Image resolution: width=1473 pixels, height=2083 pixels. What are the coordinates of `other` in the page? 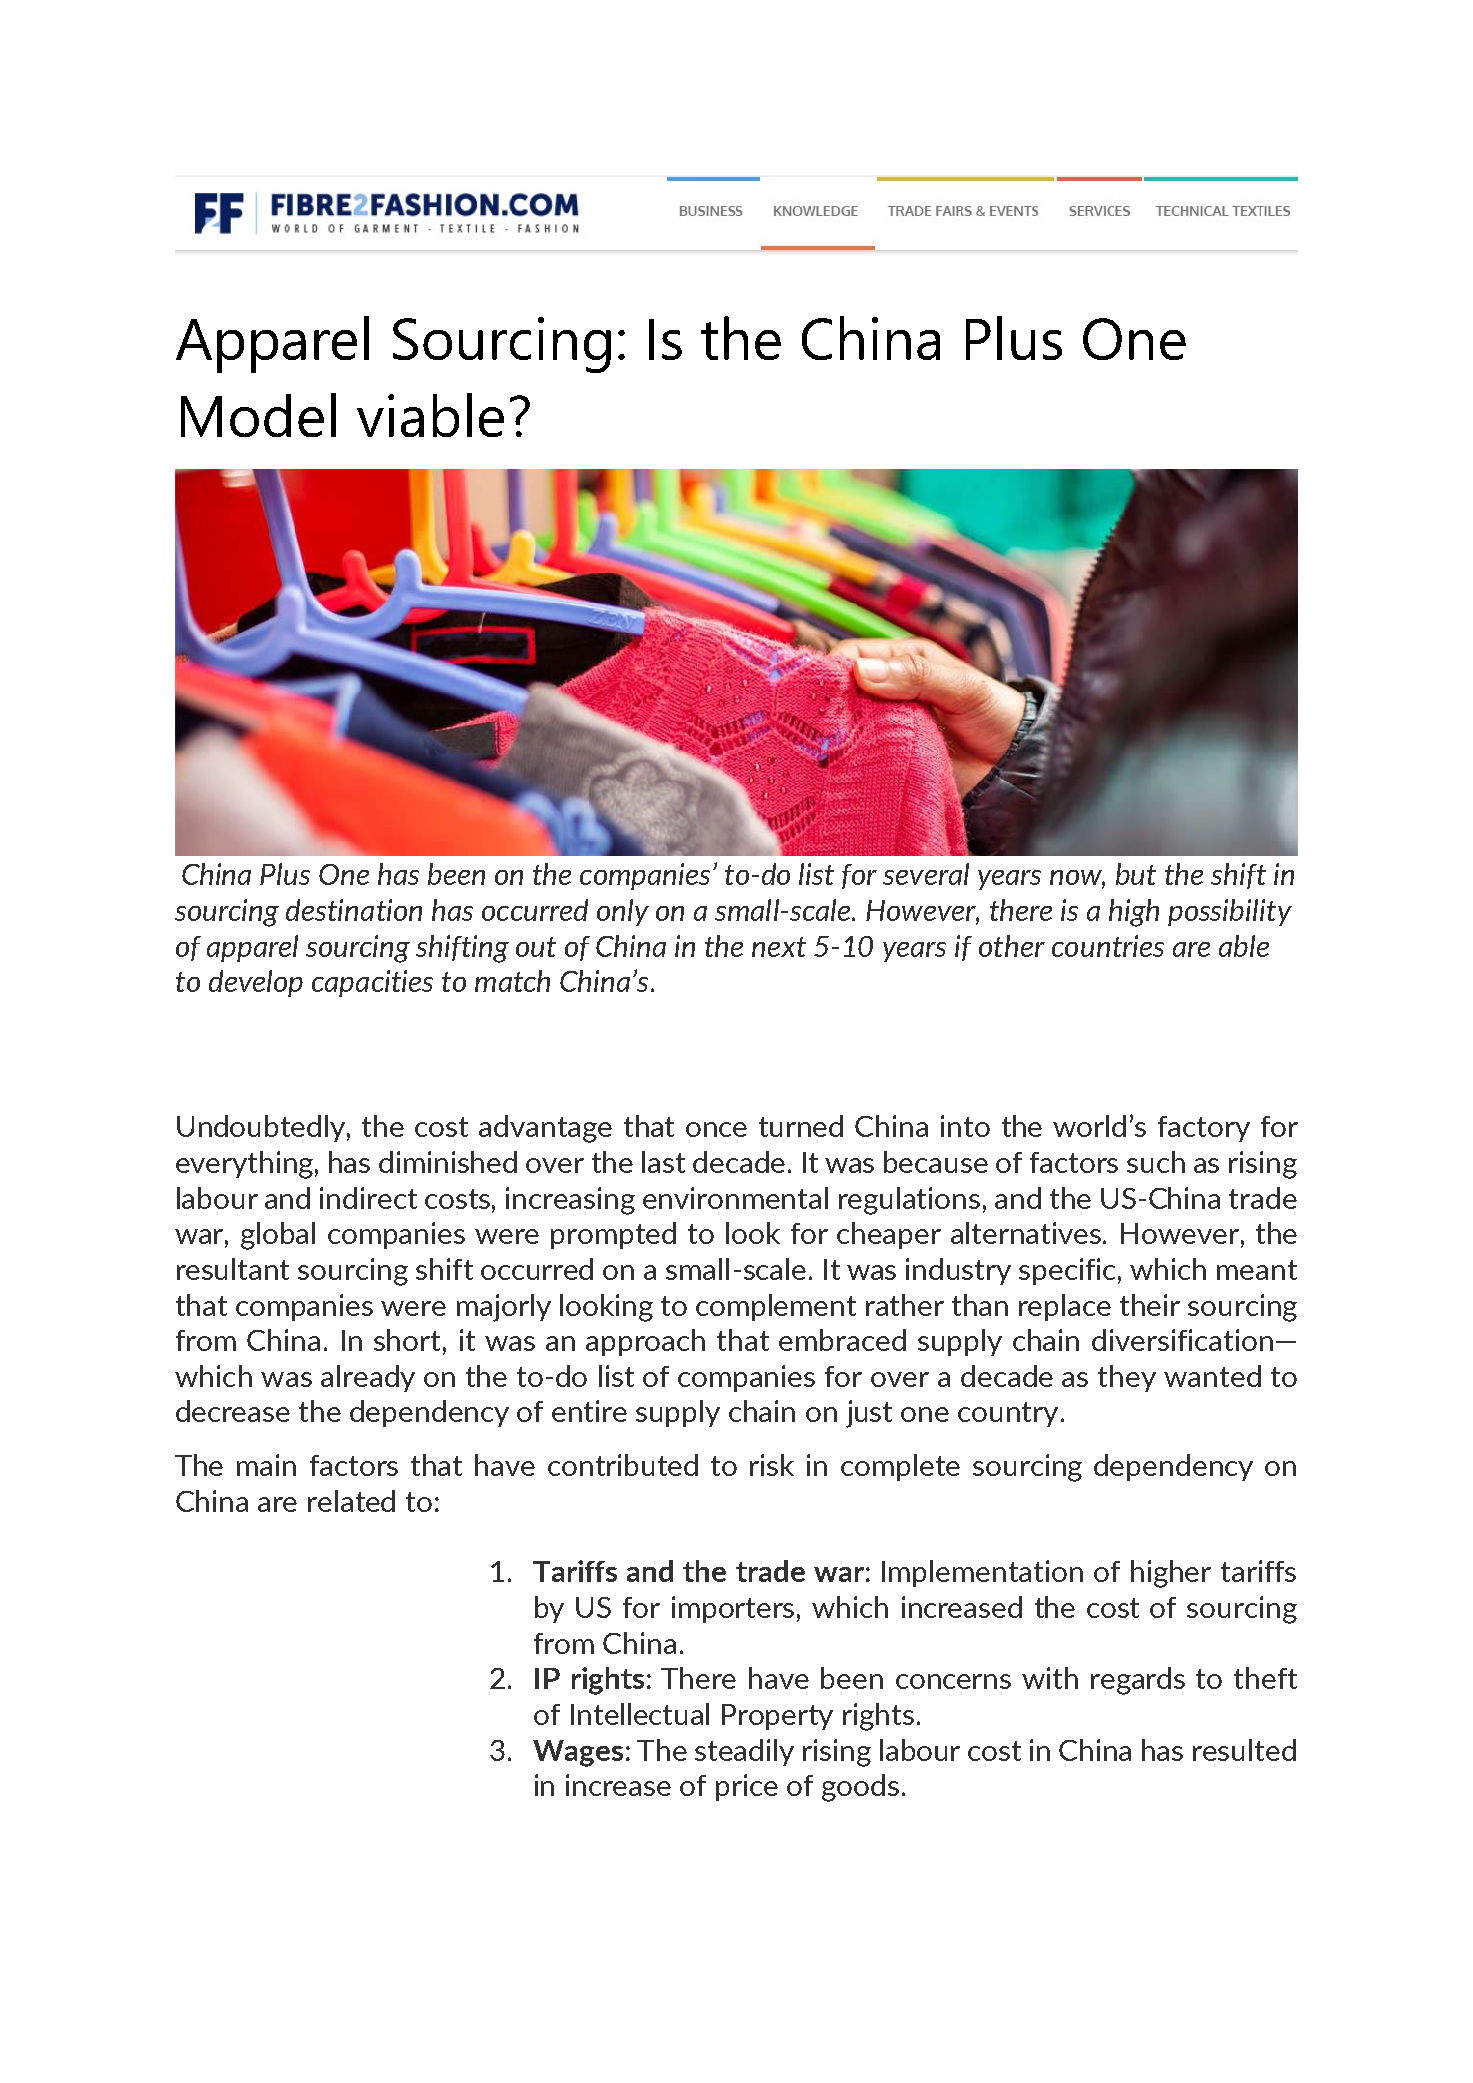 It's located at (1012, 946).
